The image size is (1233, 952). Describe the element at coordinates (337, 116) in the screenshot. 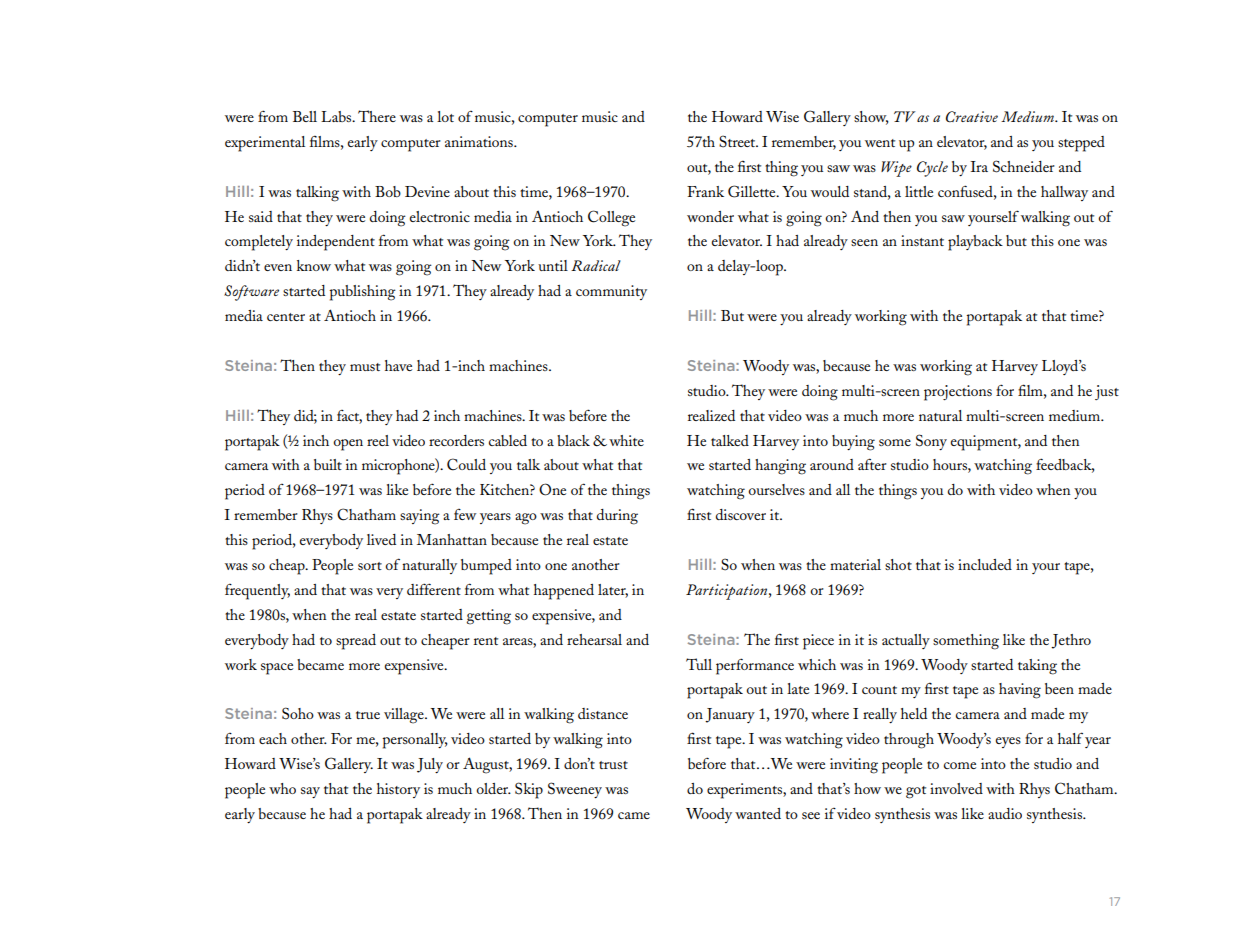

I see `Labs` at that location.
